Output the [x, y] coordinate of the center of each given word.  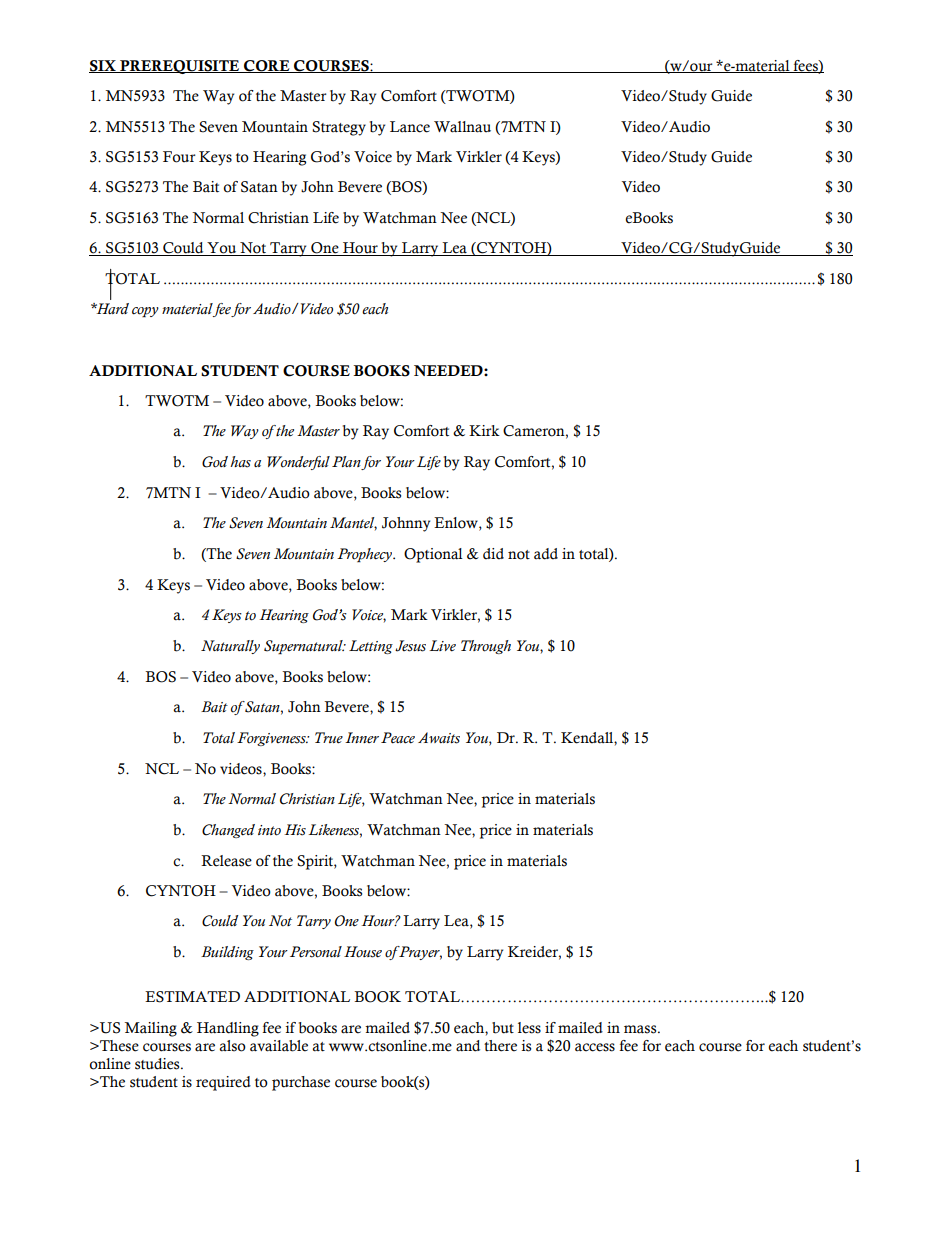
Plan [347, 463]
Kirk [484, 430]
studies [158, 1064]
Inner [362, 737]
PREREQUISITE [180, 67]
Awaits [439, 738]
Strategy [339, 128]
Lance [410, 127]
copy [145, 312]
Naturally [230, 647]
